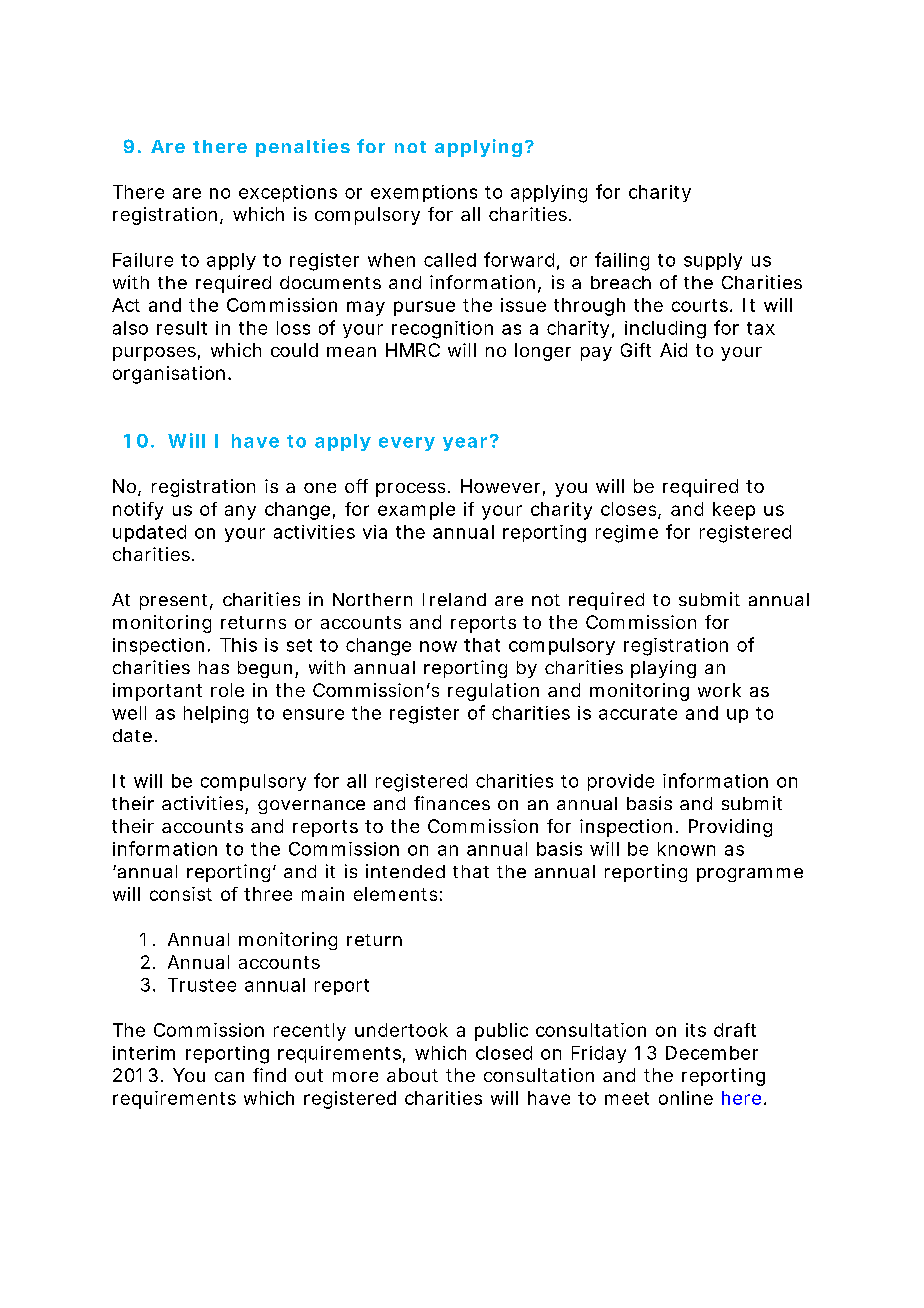 This page has height=1308, width=924. Describe the element at coordinates (424, 193) in the page. I see `exemptions` at that location.
